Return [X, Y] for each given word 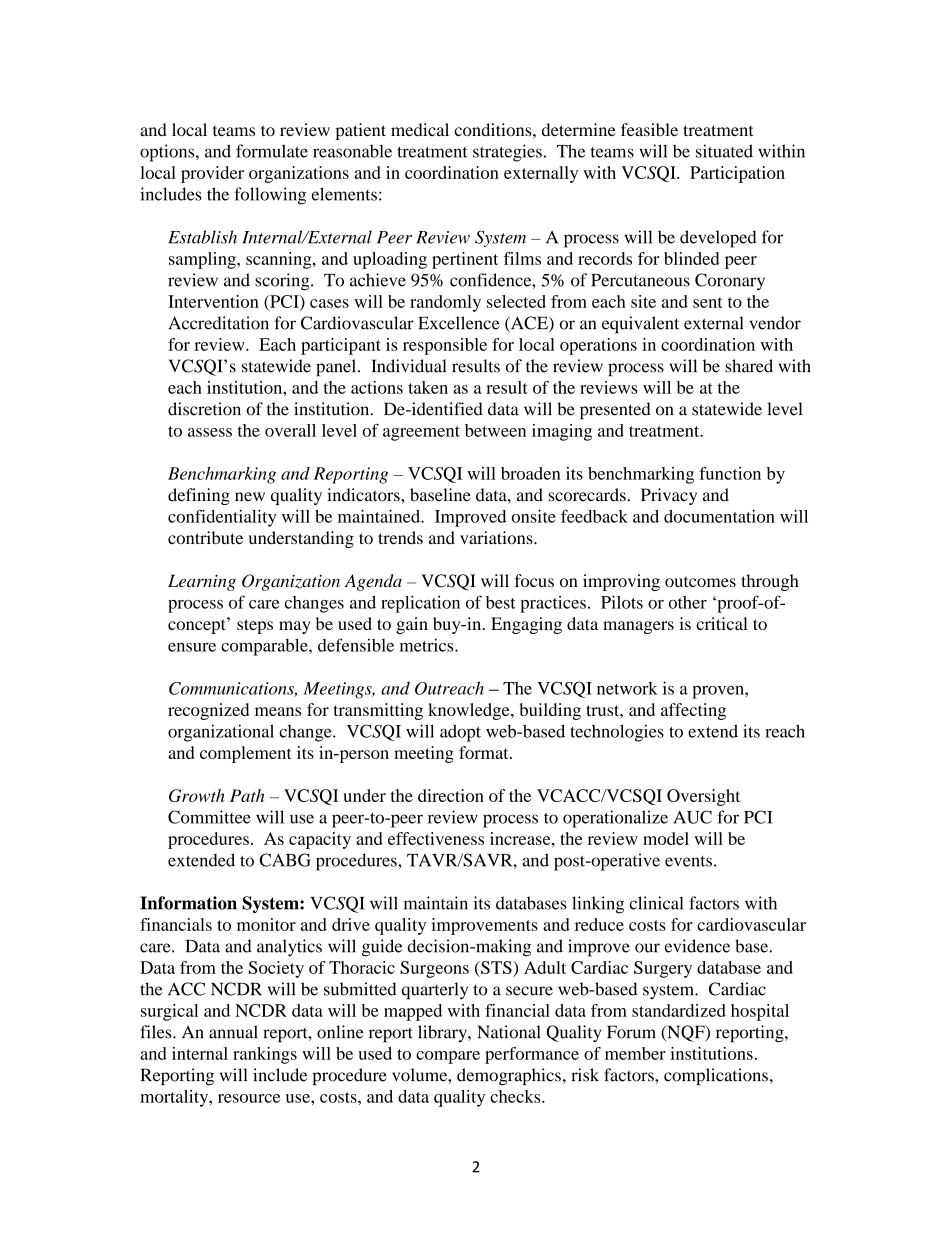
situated [724, 151]
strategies [507, 153]
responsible [445, 346]
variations [497, 537]
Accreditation [218, 323]
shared [749, 366]
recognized [208, 711]
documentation [719, 516]
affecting [693, 711]
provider [212, 174]
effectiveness [436, 838]
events [688, 861]
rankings [265, 1055]
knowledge [470, 711]
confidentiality [222, 518]
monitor [266, 924]
